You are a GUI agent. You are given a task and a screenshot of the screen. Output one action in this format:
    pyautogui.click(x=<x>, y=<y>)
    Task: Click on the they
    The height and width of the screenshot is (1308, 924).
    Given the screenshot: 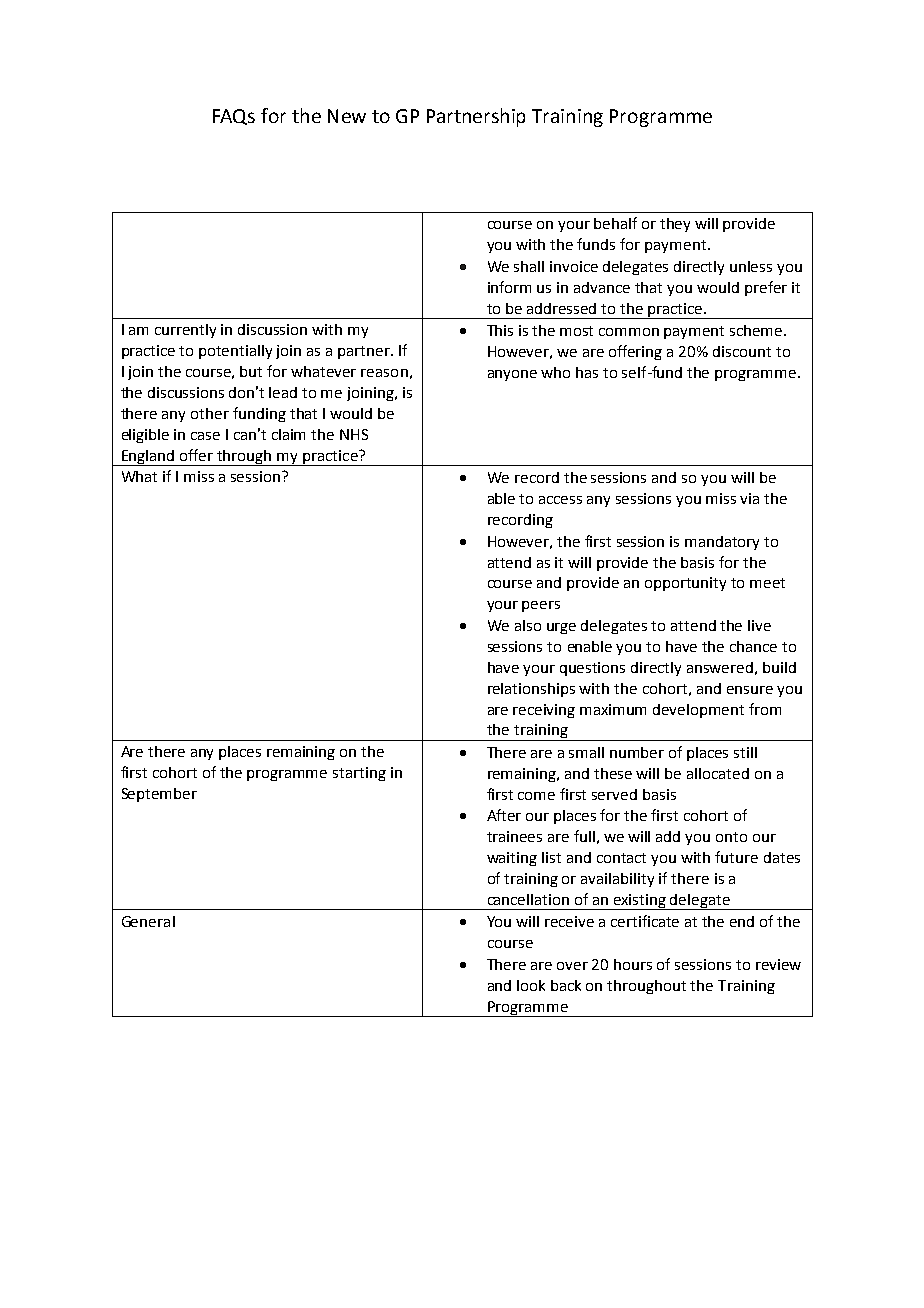 What is the action you would take?
    pyautogui.click(x=675, y=225)
